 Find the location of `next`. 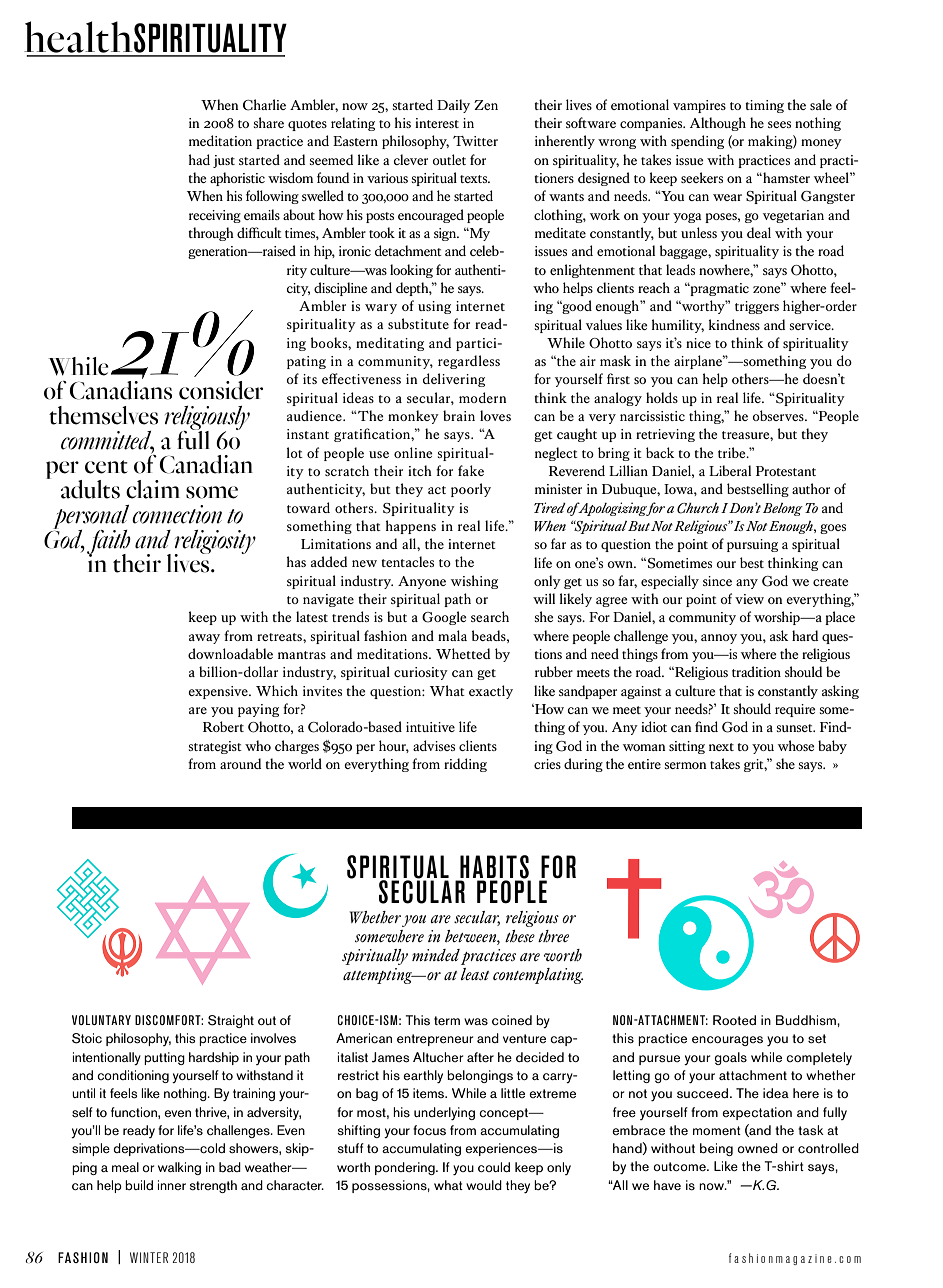

next is located at coordinates (721, 747).
